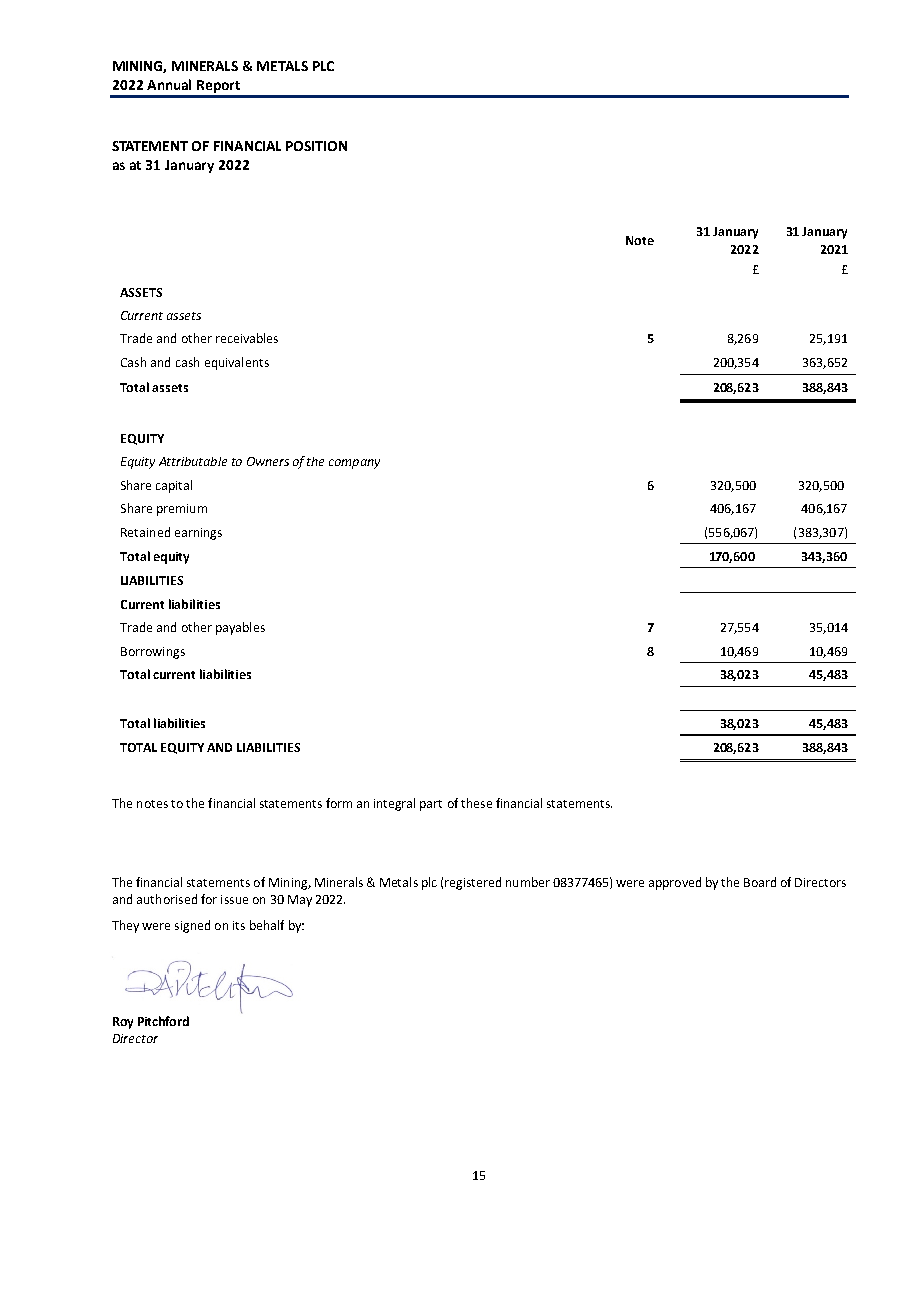 The image size is (924, 1308). I want to click on receivables, so click(247, 338).
